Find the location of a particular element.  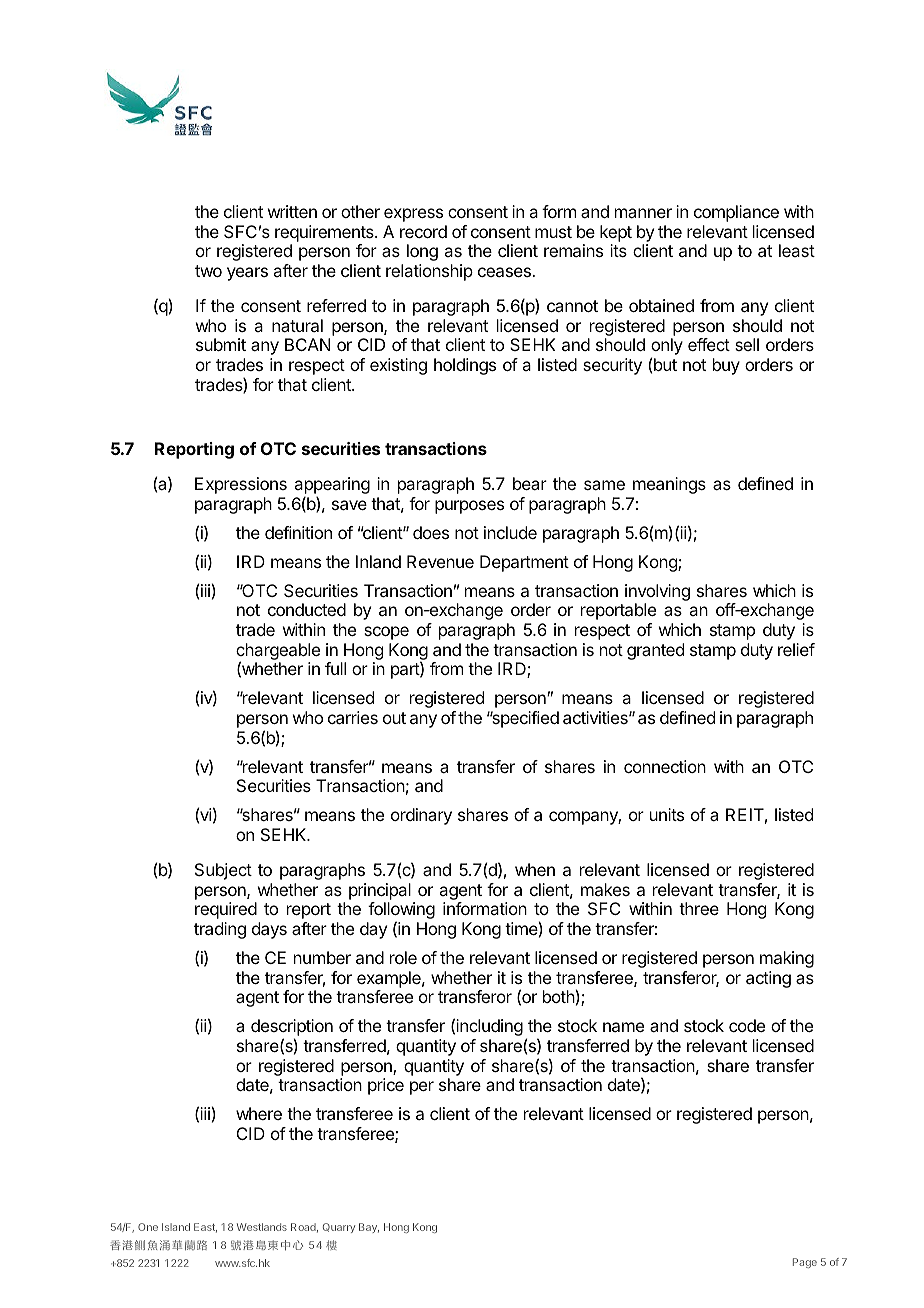

purposes is located at coordinates (469, 507).
